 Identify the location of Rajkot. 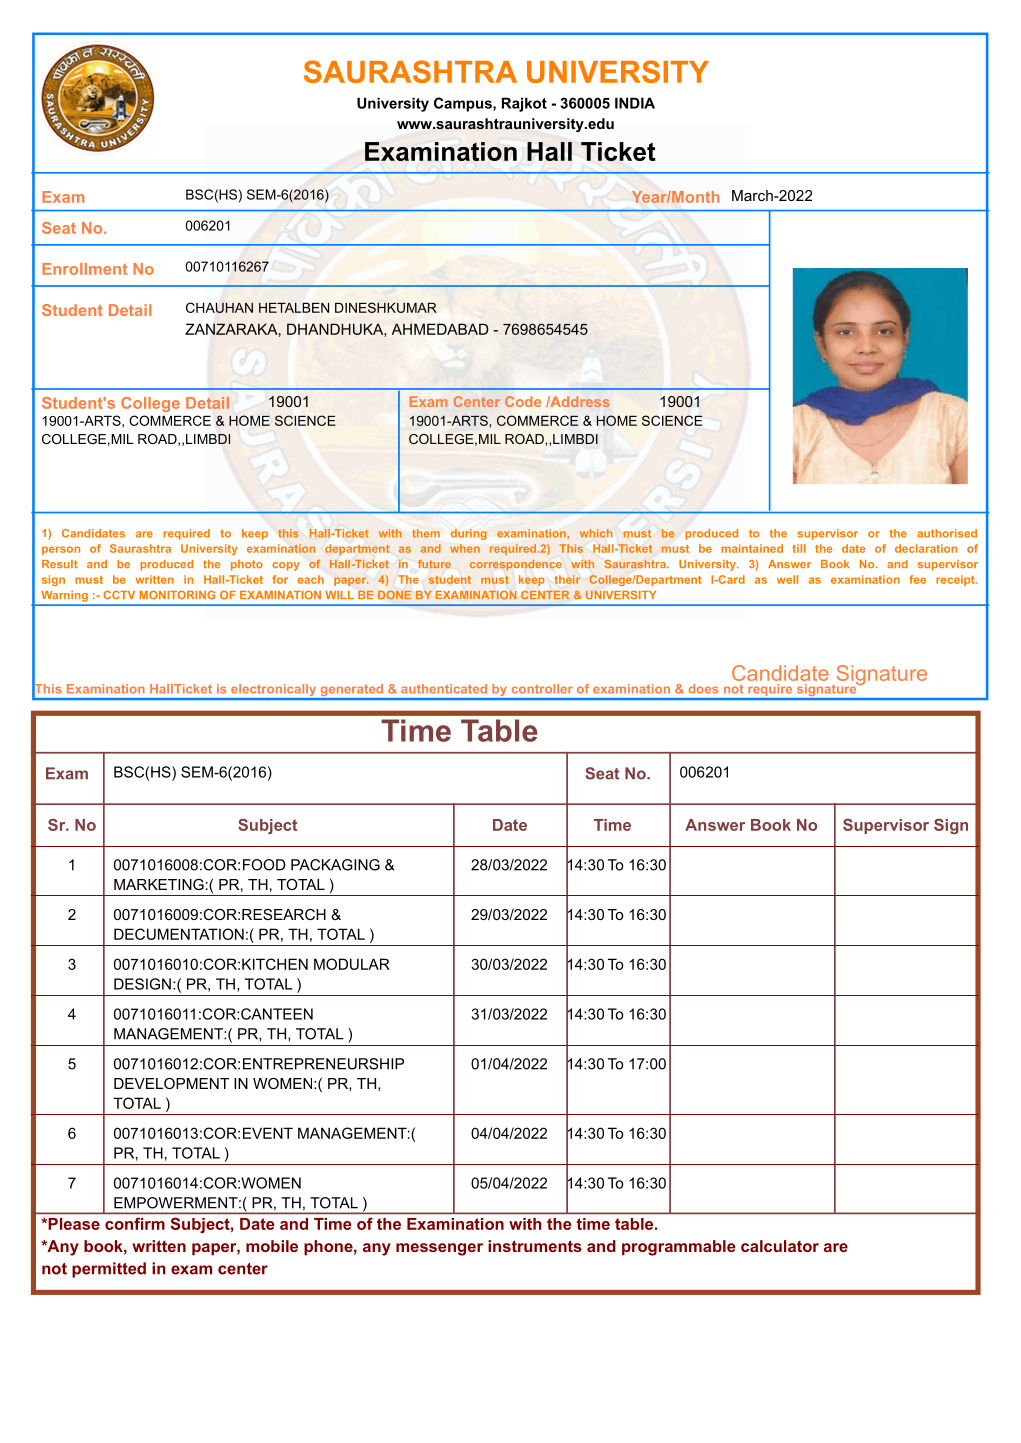
(524, 104).
